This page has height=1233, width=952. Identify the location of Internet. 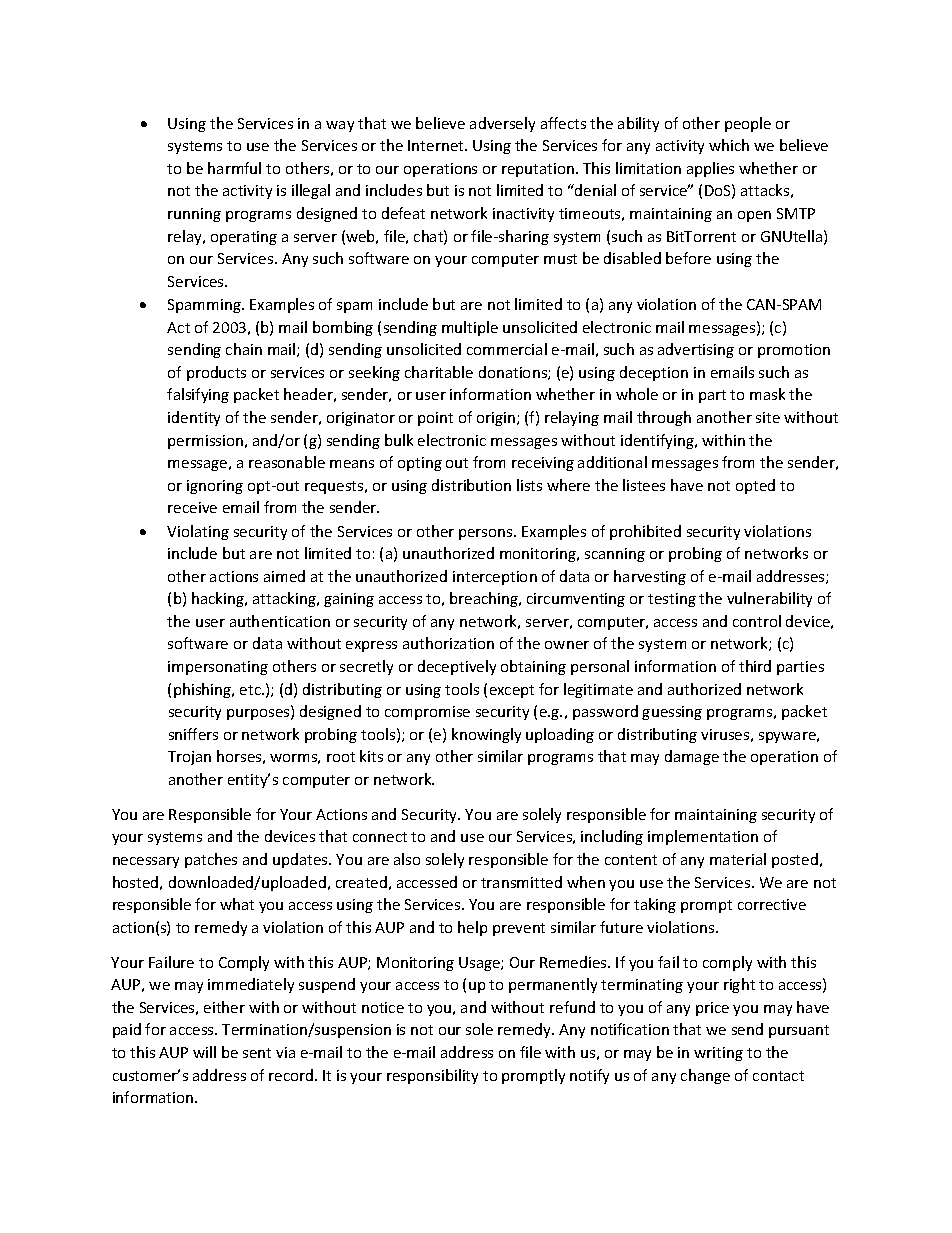
(437, 145).
